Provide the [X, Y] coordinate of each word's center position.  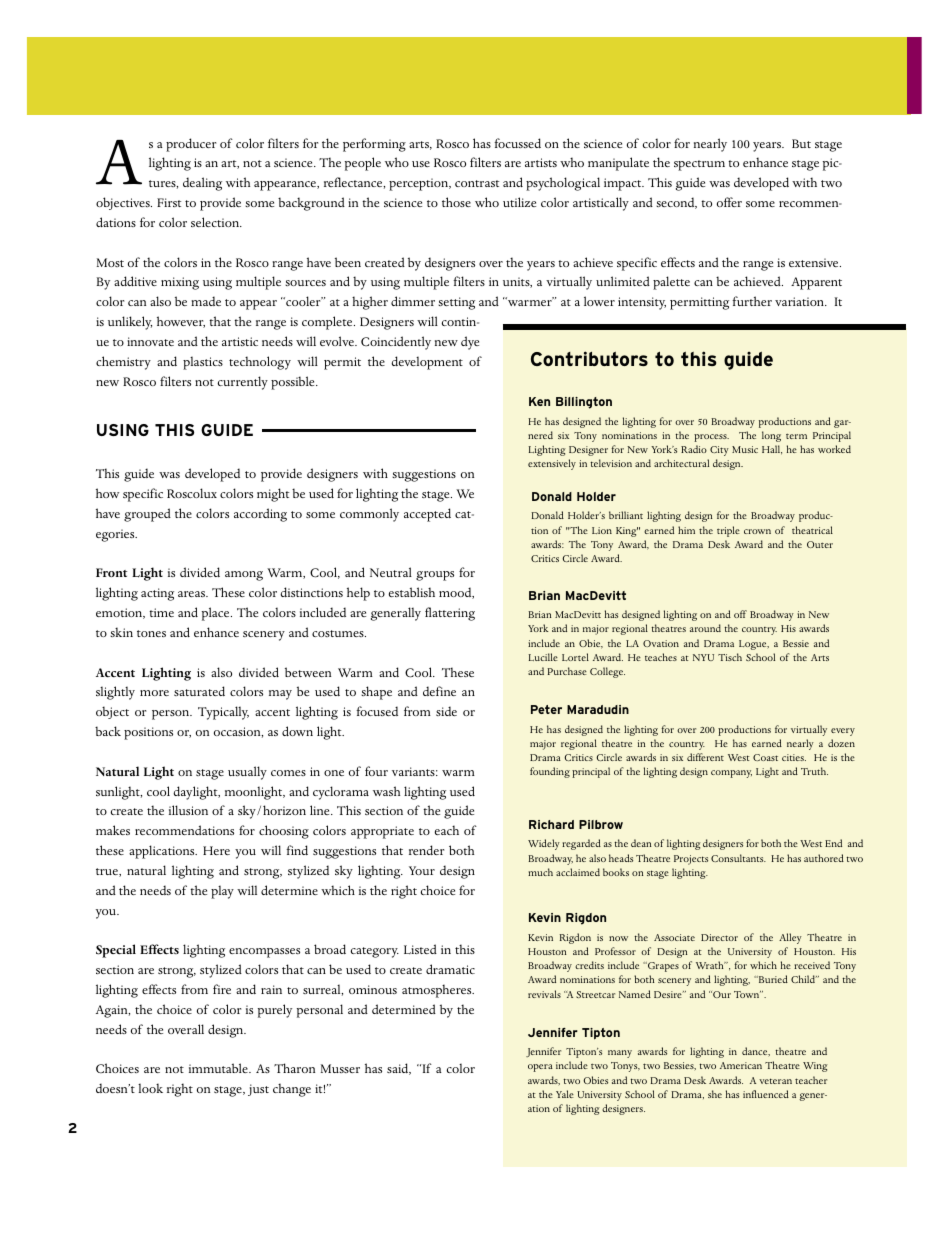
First [169, 202]
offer [729, 202]
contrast [477, 183]
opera [540, 1068]
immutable [219, 1068]
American [741, 1065]
